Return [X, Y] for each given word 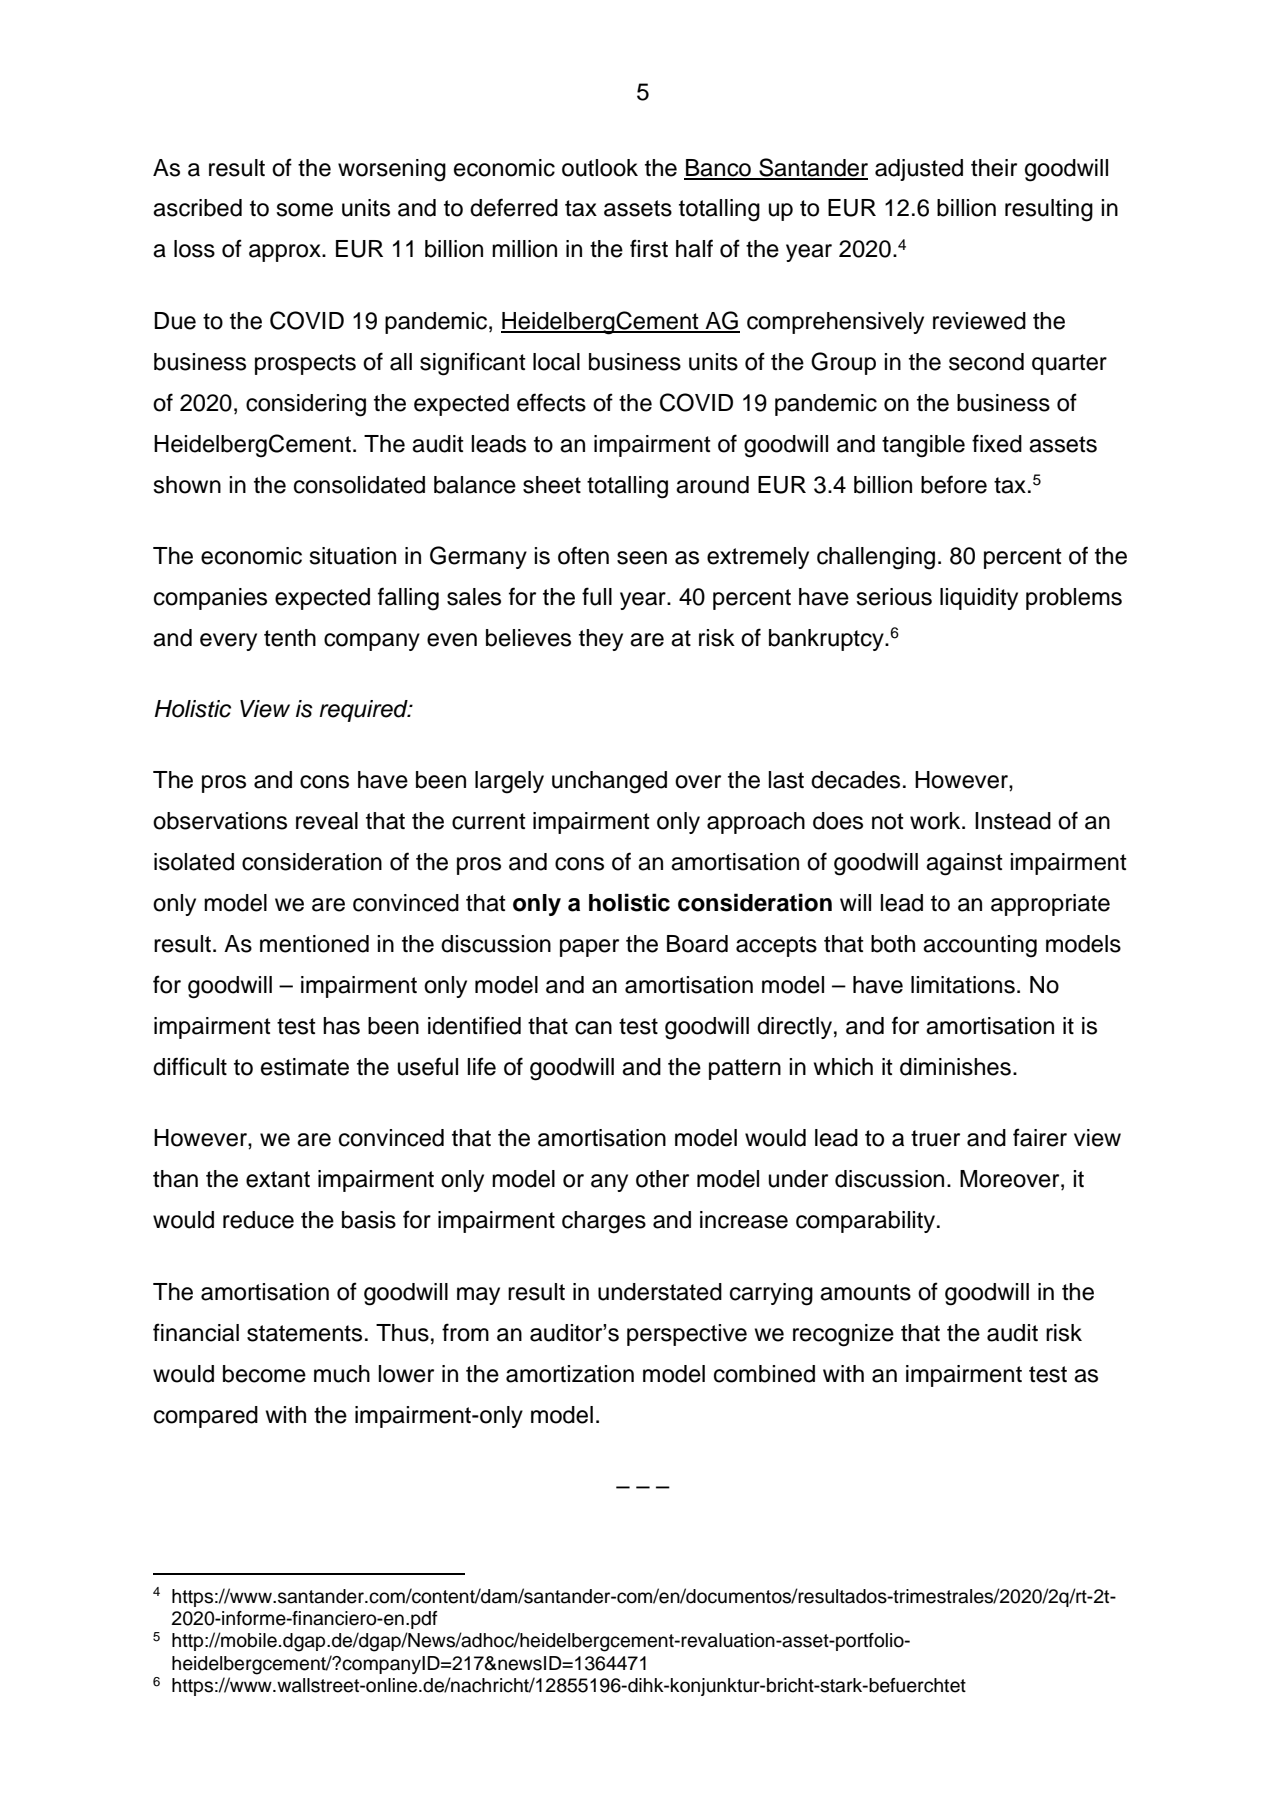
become [264, 1374]
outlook [600, 168]
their [994, 168]
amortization [570, 1374]
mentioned [314, 944]
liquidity [979, 599]
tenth [290, 638]
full [597, 596]
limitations [963, 985]
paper [589, 948]
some [304, 210]
